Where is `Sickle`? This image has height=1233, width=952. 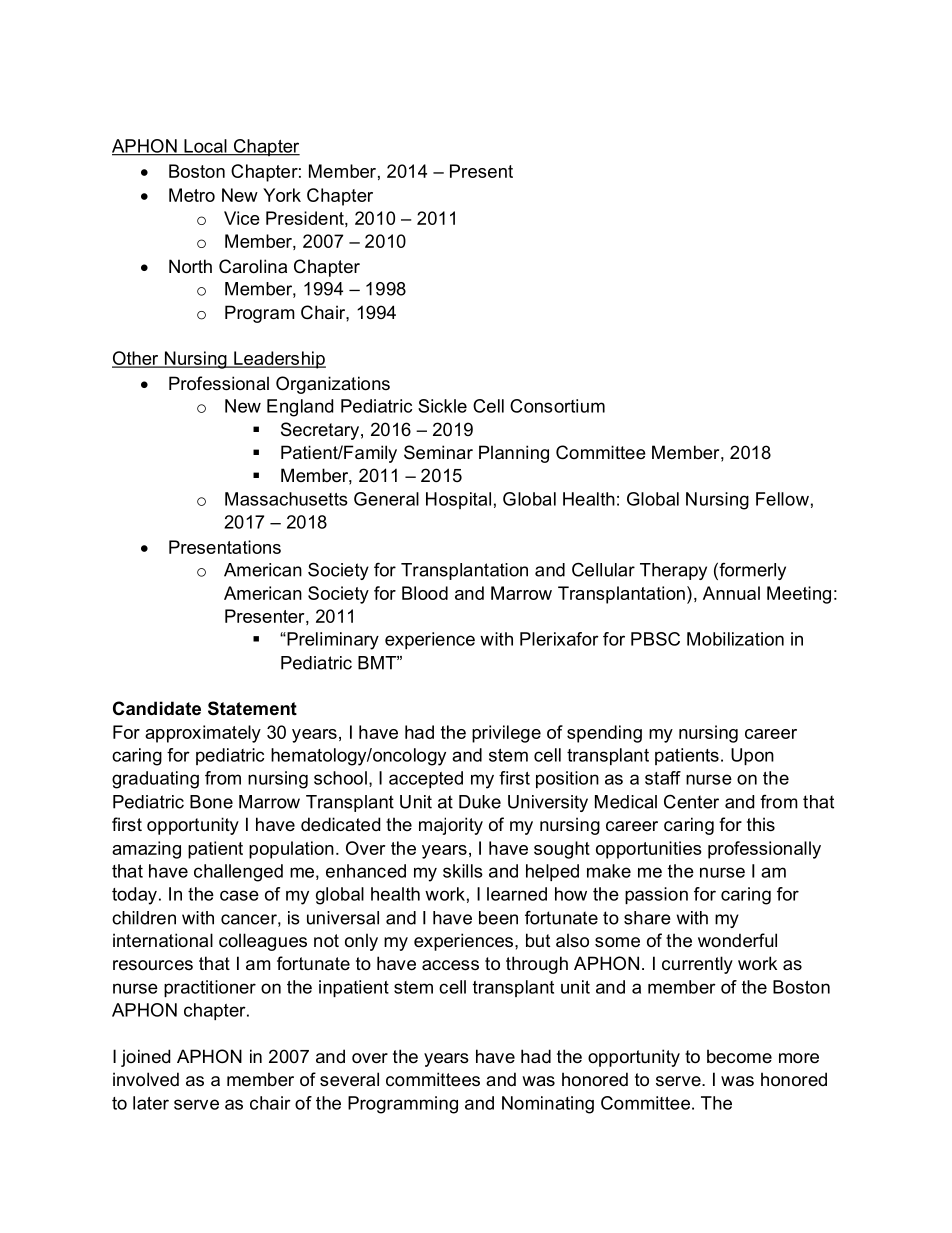
Sickle is located at coordinates (442, 406).
